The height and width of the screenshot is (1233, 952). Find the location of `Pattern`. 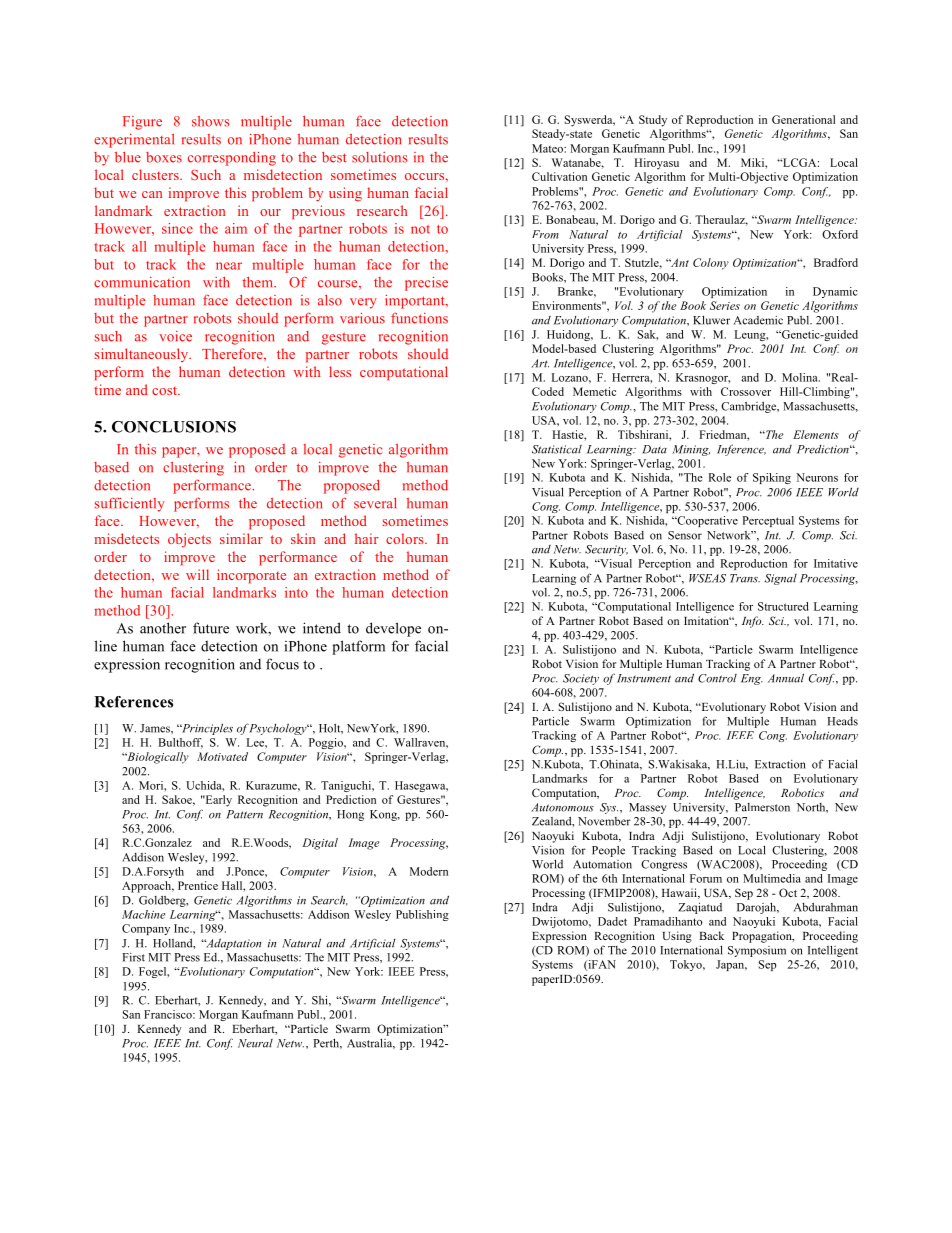

Pattern is located at coordinates (244, 814).
